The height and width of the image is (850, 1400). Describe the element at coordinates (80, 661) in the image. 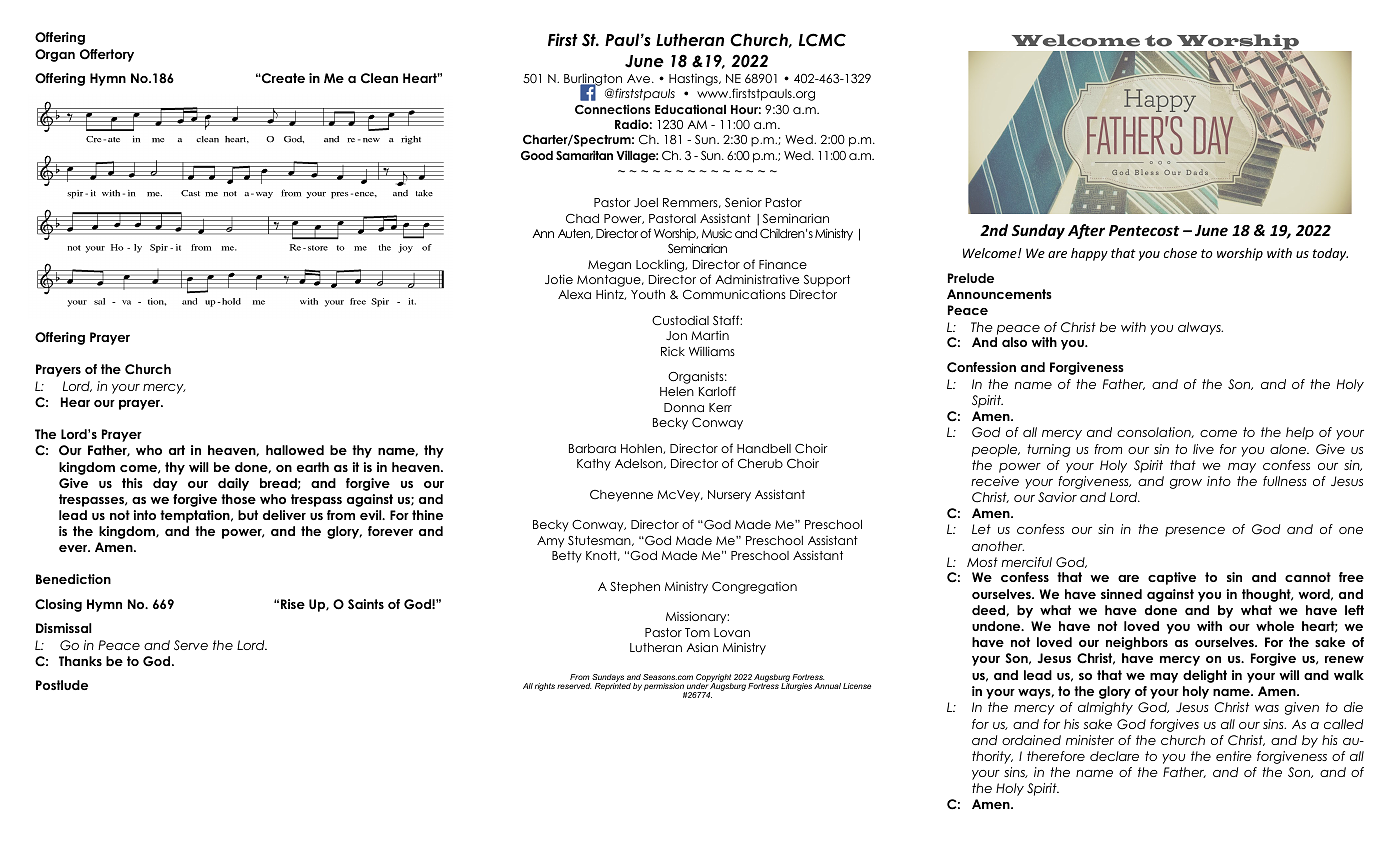

I see `Thanks` at that location.
